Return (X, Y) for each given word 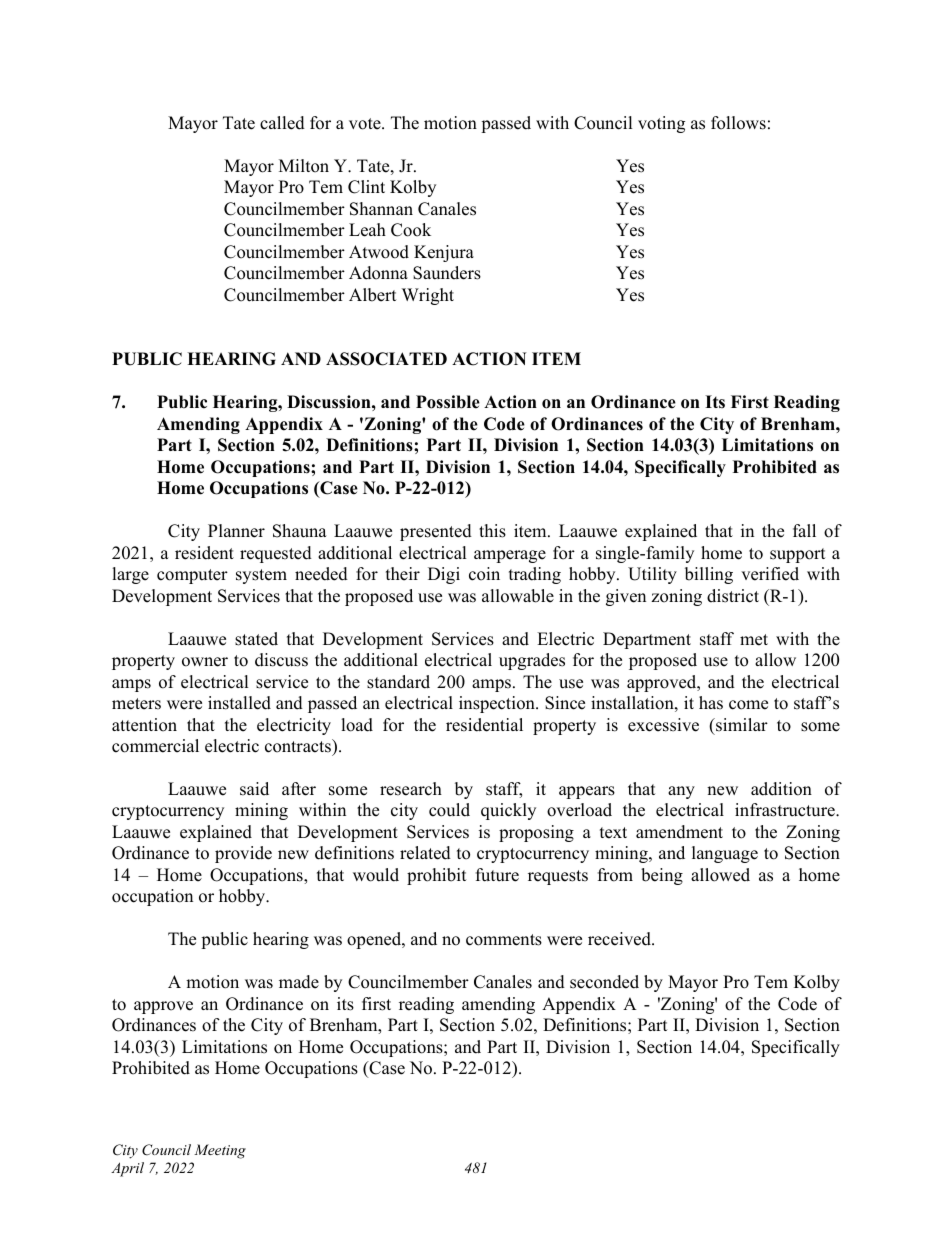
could (449, 810)
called (282, 123)
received (620, 939)
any (681, 792)
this (492, 531)
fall (804, 530)
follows (738, 123)
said (254, 789)
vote (366, 124)
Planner (236, 531)
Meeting (220, 1151)
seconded (604, 982)
